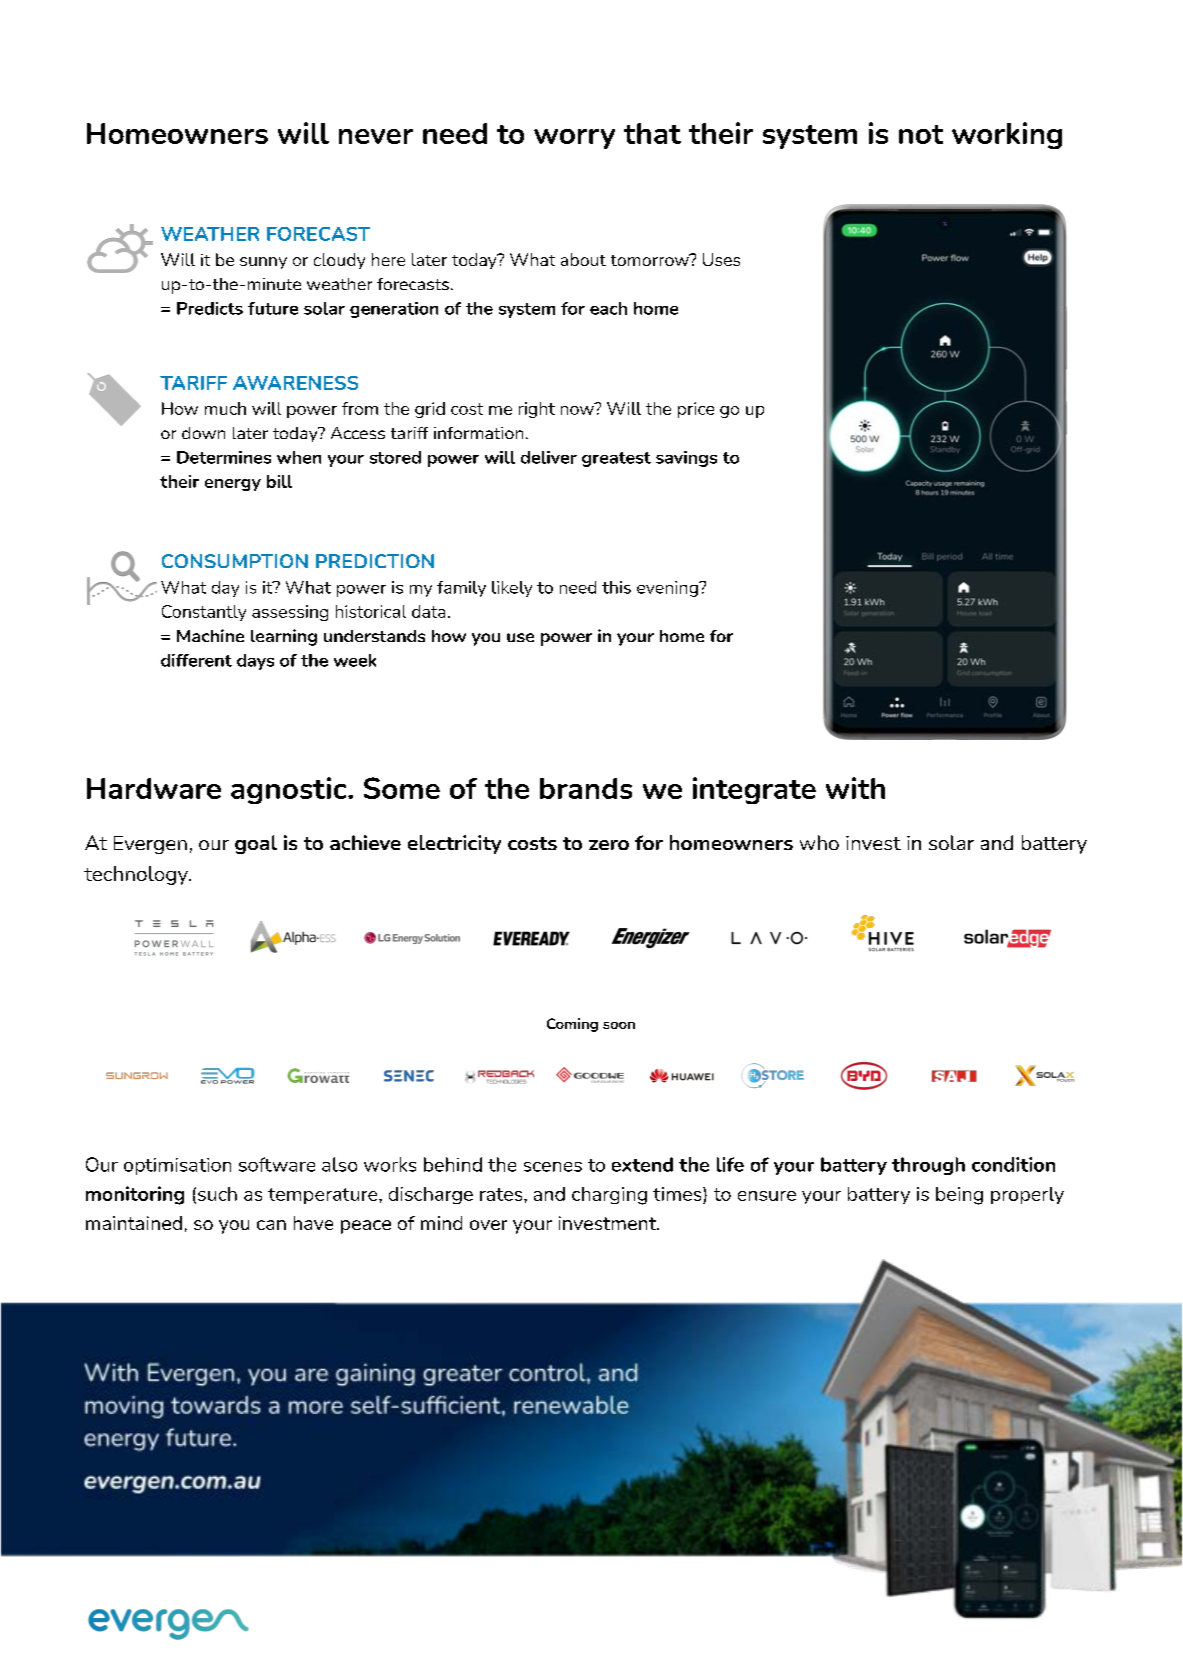 Image resolution: width=1183 pixels, height=1671 pixels. Describe the element at coordinates (578, 409) in the page. I see `now` at that location.
